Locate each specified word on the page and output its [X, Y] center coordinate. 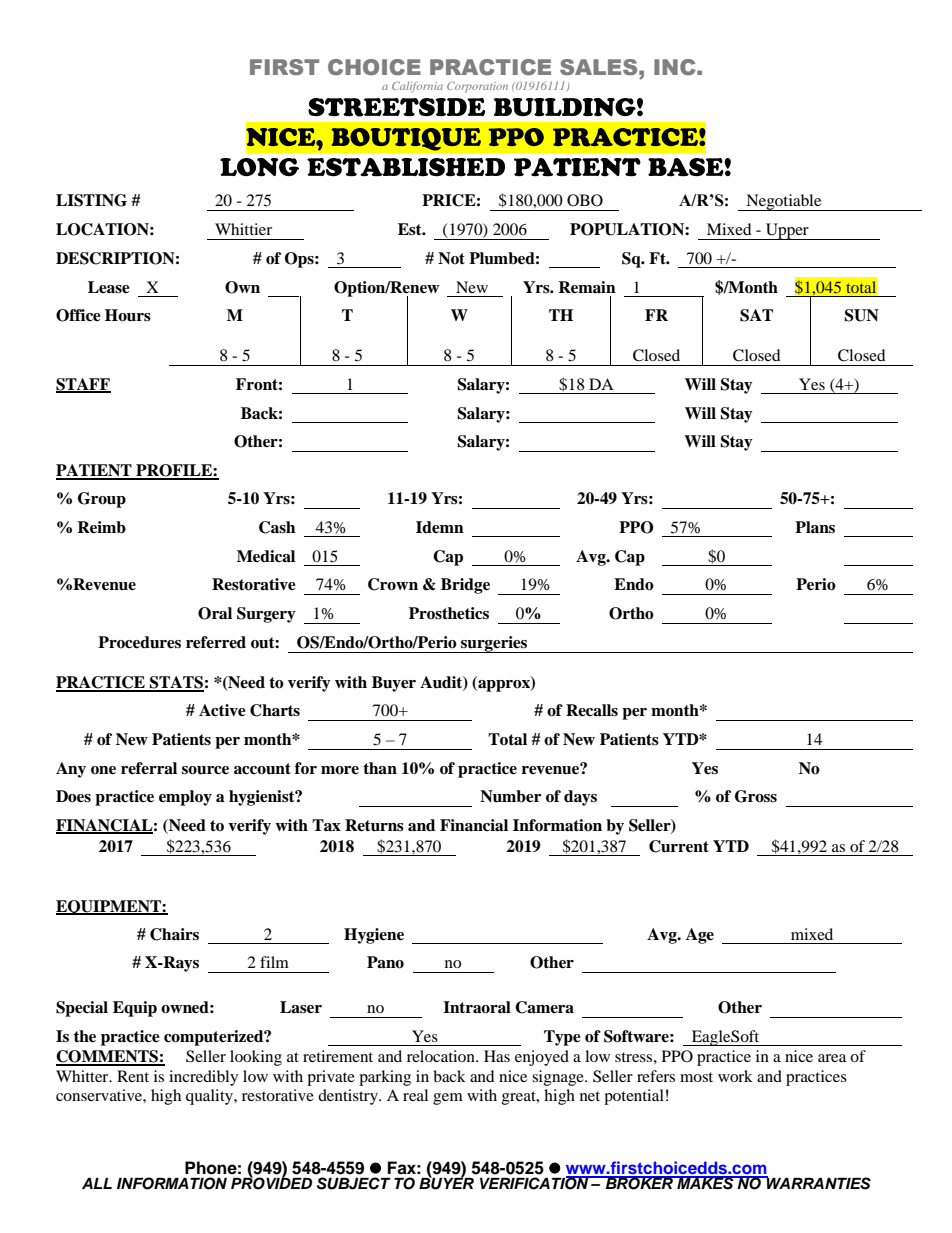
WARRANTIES [818, 1183]
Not [451, 258]
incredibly [203, 1078]
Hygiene [374, 936]
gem [448, 1099]
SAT [756, 315]
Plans [815, 527]
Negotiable [784, 202]
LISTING [91, 200]
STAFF [83, 385]
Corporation [477, 87]
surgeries [494, 644]
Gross [756, 796]
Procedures [139, 642]
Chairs [174, 934]
